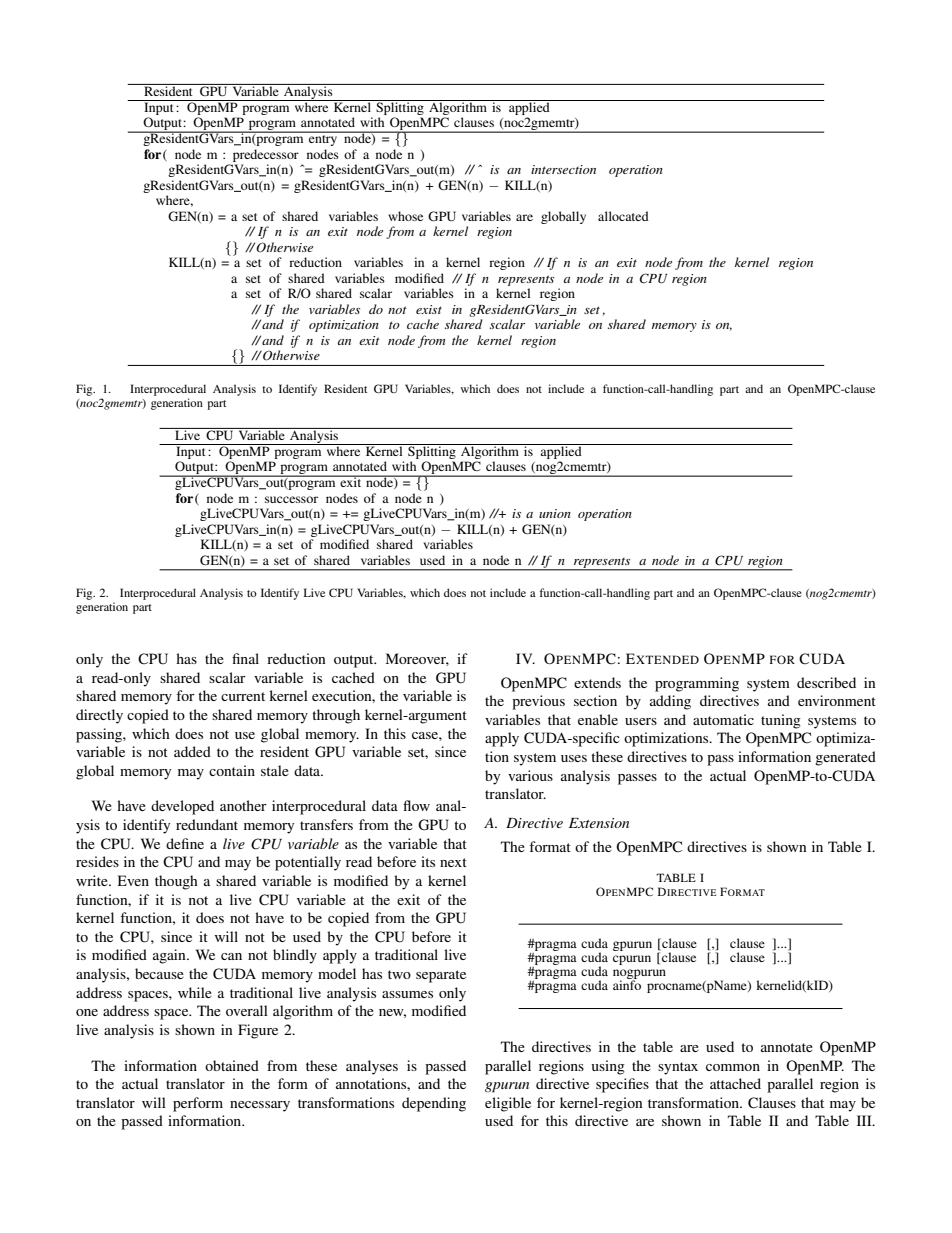 This image has width=952, height=1233. Describe the element at coordinates (530, 775) in the image. I see `various` at that location.
